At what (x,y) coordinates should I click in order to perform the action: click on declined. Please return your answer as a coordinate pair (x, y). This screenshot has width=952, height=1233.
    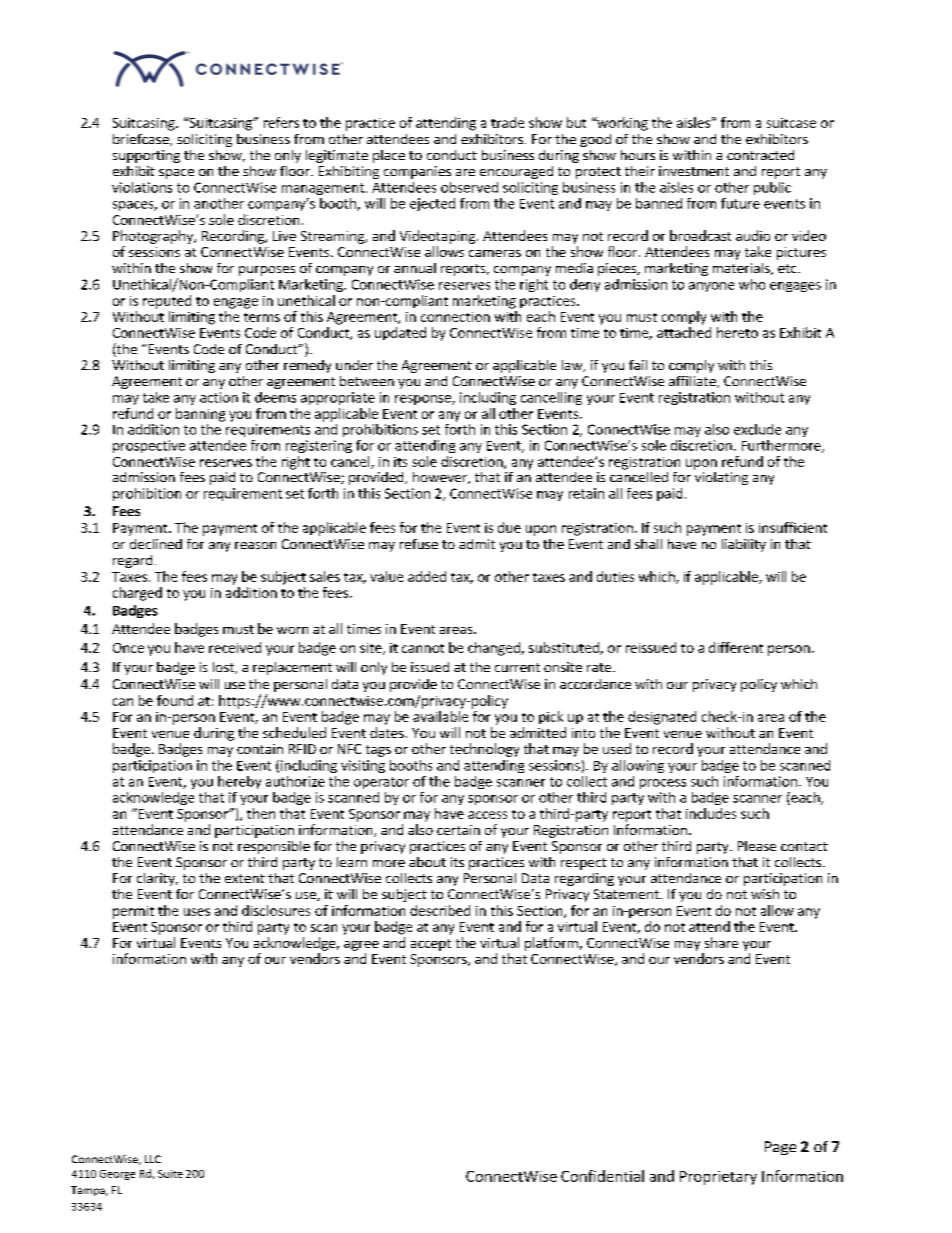
    Looking at the image, I should click on (156, 544).
